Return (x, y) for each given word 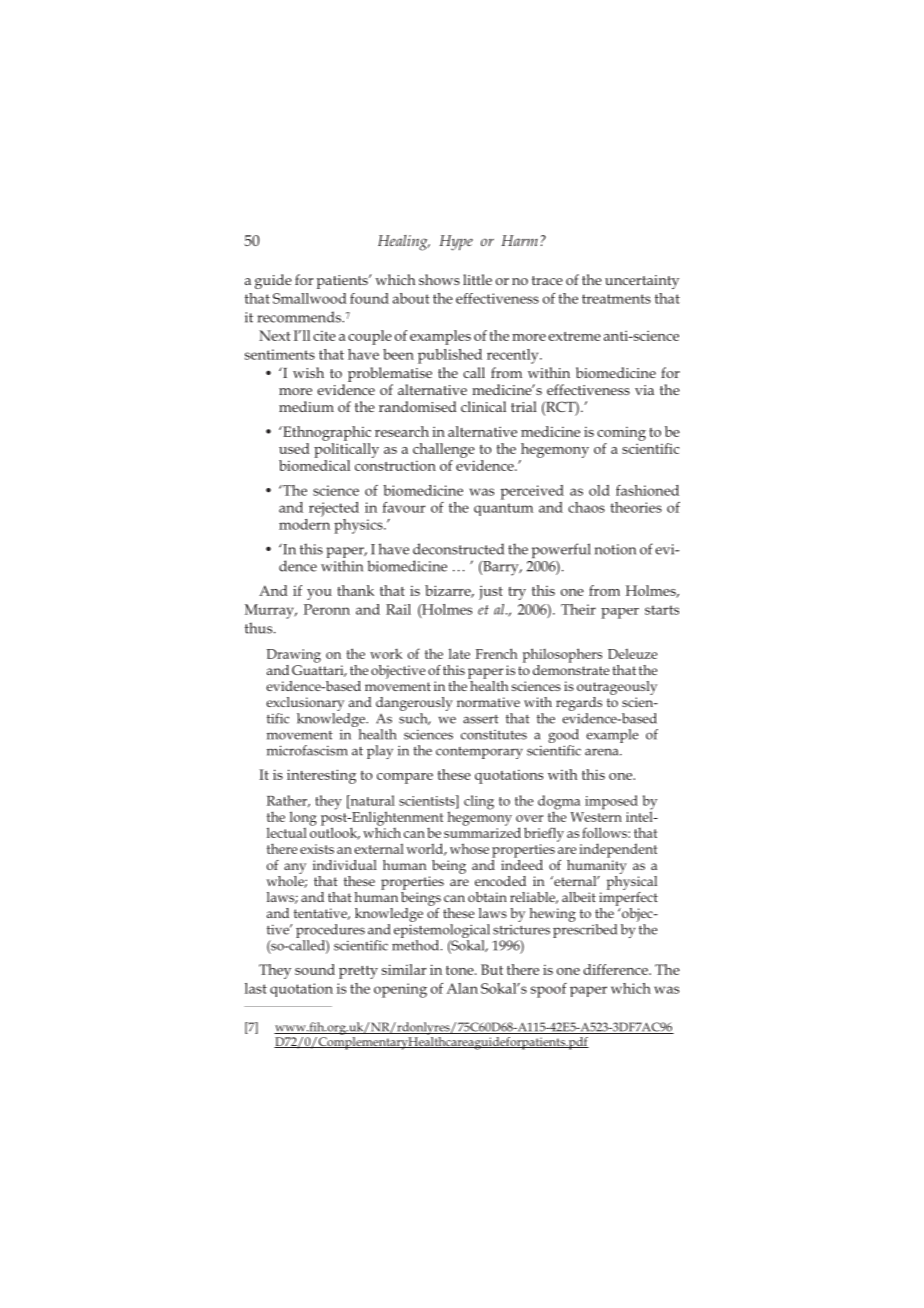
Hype (456, 243)
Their (578, 609)
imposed (611, 802)
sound (315, 969)
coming (621, 434)
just (491, 592)
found (369, 298)
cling (479, 802)
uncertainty (642, 282)
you (319, 594)
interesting (321, 776)
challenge (444, 450)
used (294, 448)
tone (461, 970)
